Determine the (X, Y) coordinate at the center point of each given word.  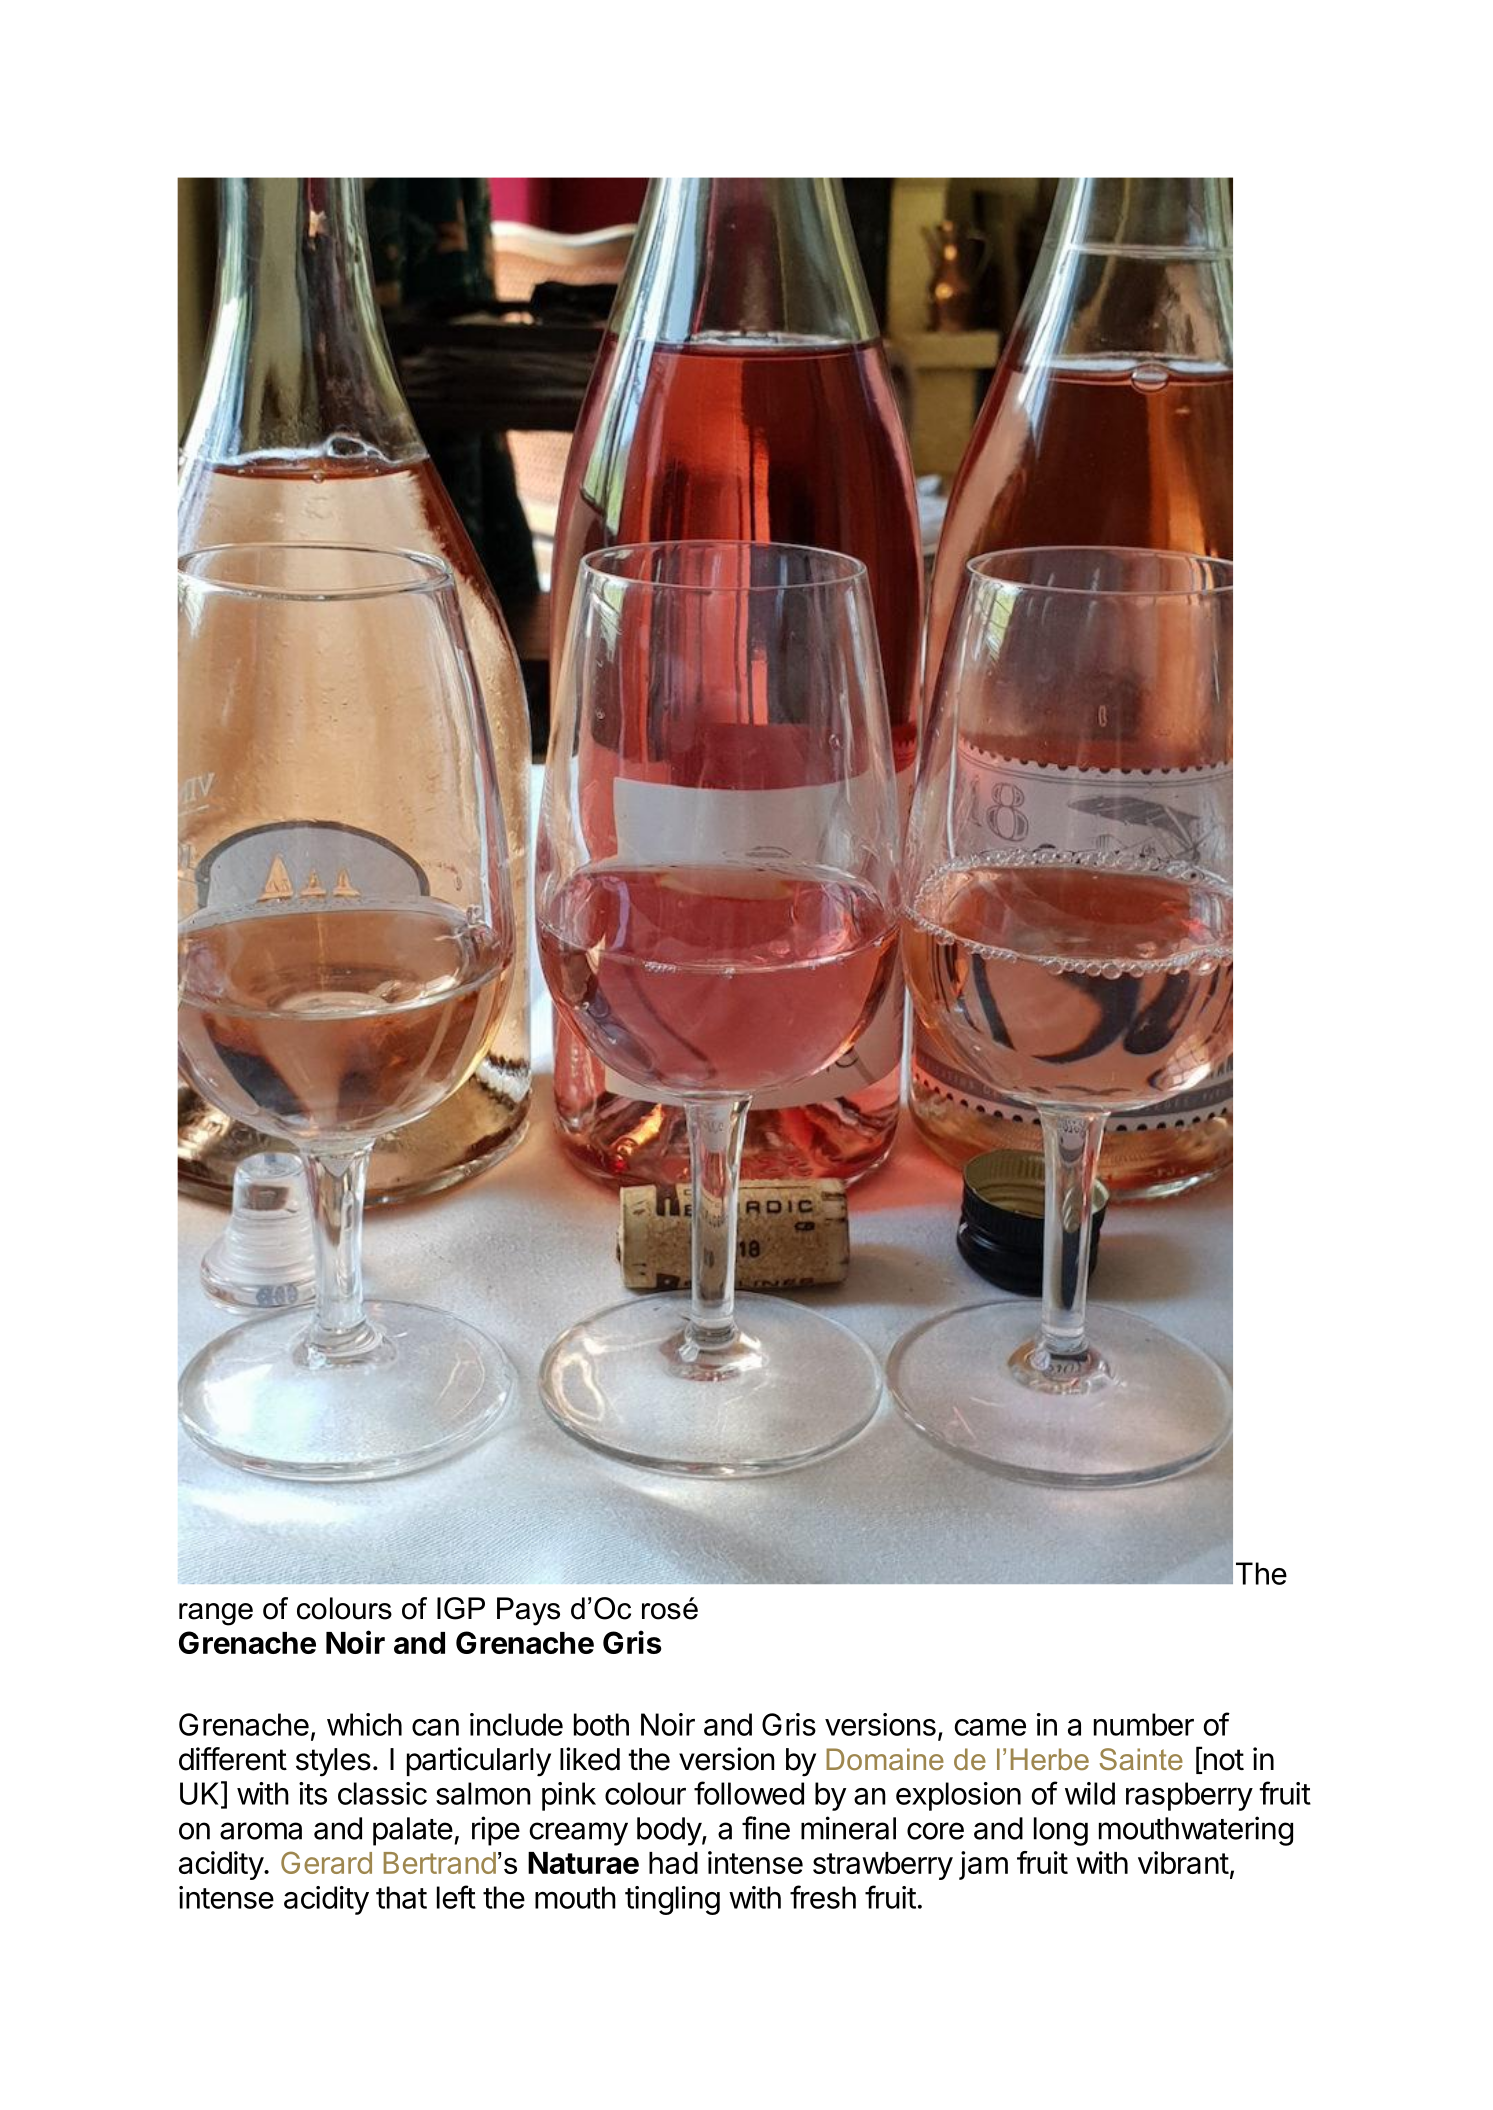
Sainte (1141, 1759)
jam (983, 1865)
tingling (672, 1900)
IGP (461, 1608)
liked (590, 1759)
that (401, 1897)
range (216, 1614)
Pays (528, 1611)
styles (333, 1762)
